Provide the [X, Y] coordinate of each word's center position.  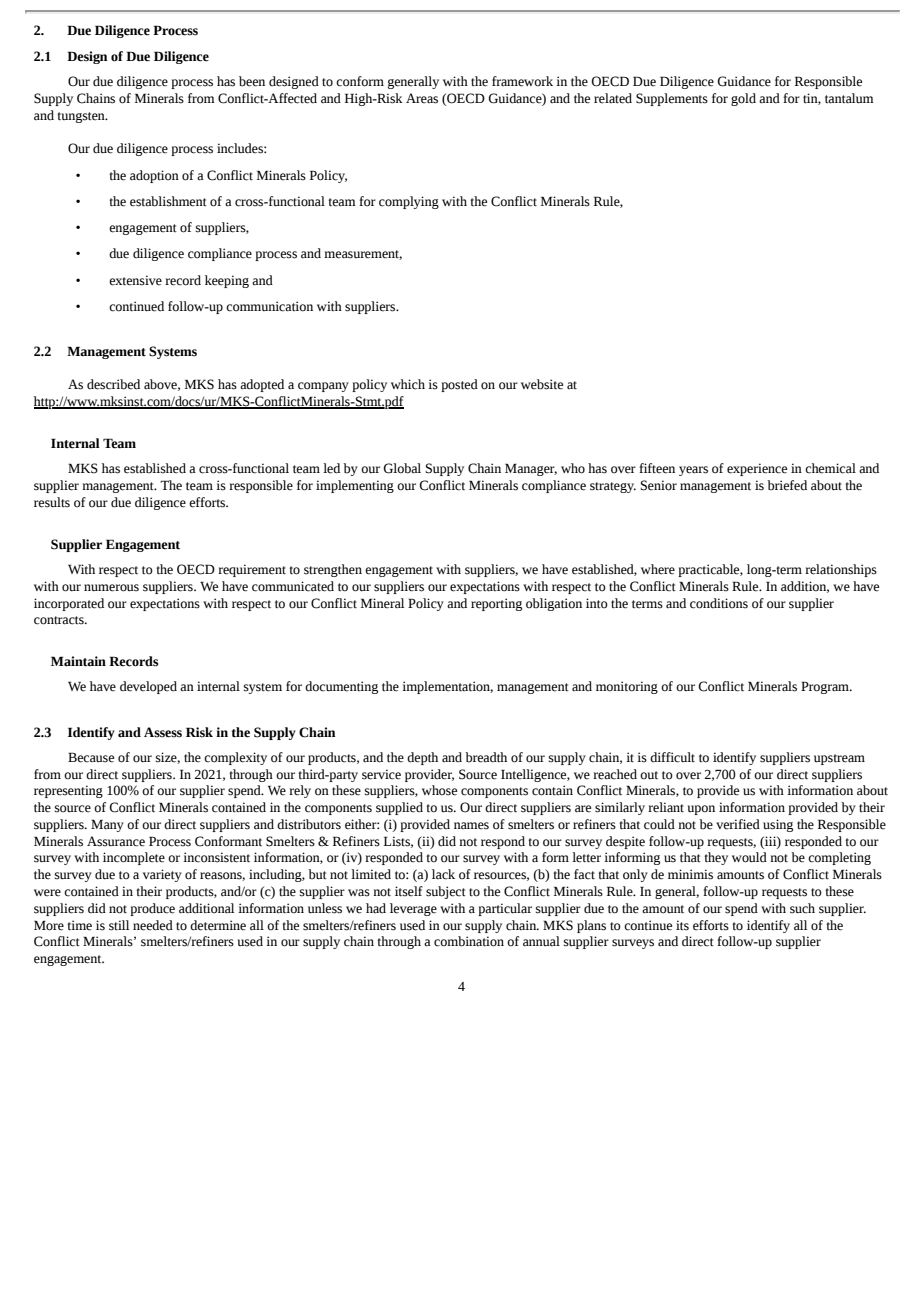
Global [402, 468]
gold [743, 99]
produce [152, 909]
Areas [422, 98]
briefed [787, 485]
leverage [413, 909]
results [52, 502]
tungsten [82, 117]
